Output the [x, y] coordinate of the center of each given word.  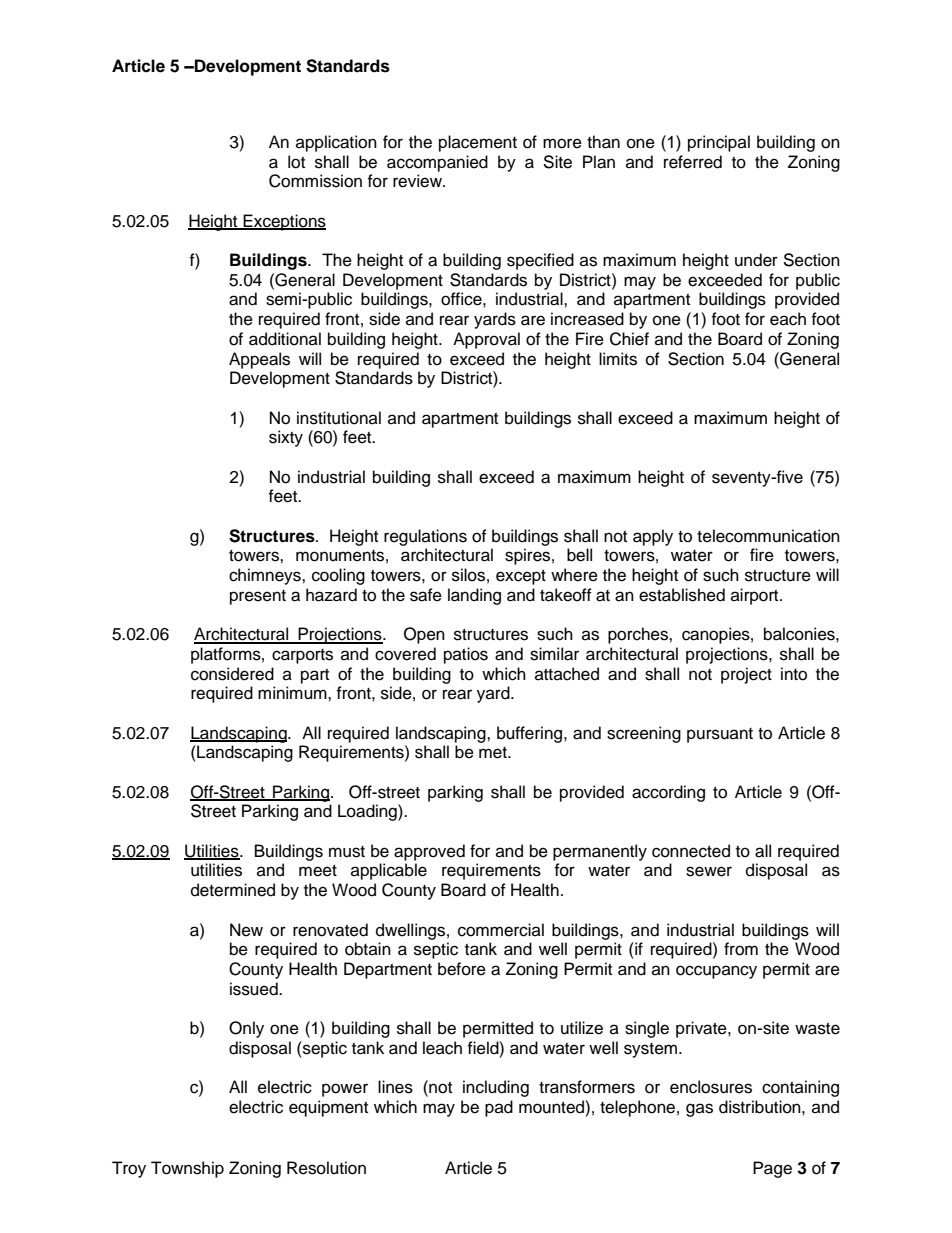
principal [719, 143]
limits [618, 359]
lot [296, 162]
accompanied [437, 163]
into [794, 674]
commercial [501, 930]
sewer [709, 871]
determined [233, 890]
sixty [286, 438]
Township [187, 1169]
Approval [486, 340]
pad [499, 1108]
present [258, 597]
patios [466, 655]
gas [699, 1110]
